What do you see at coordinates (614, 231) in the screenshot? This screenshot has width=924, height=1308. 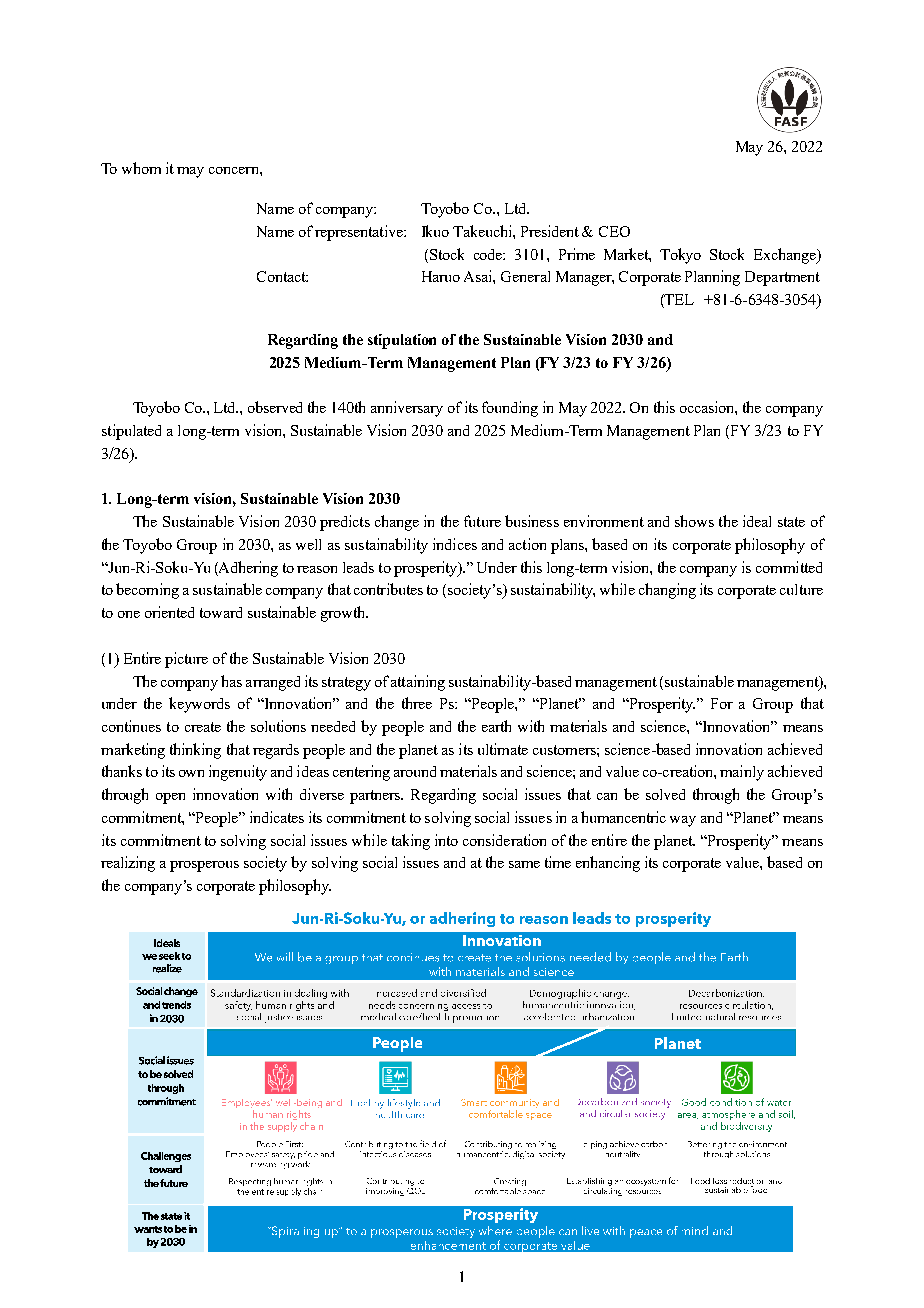 I see `CEO` at bounding box center [614, 231].
